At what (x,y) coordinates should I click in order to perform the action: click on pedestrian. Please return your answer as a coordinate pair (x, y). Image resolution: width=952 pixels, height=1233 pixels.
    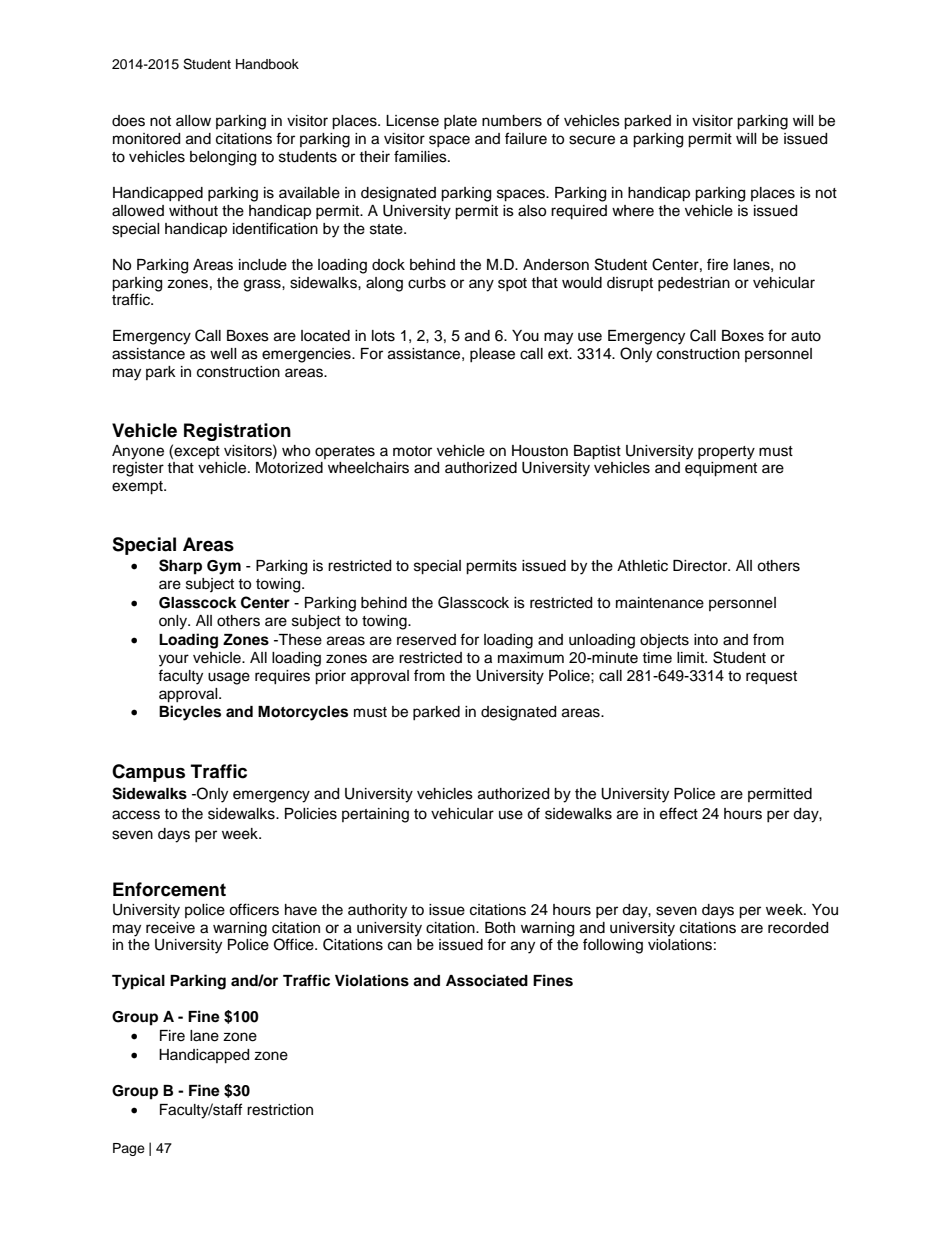
    Looking at the image, I should click on (694, 284).
